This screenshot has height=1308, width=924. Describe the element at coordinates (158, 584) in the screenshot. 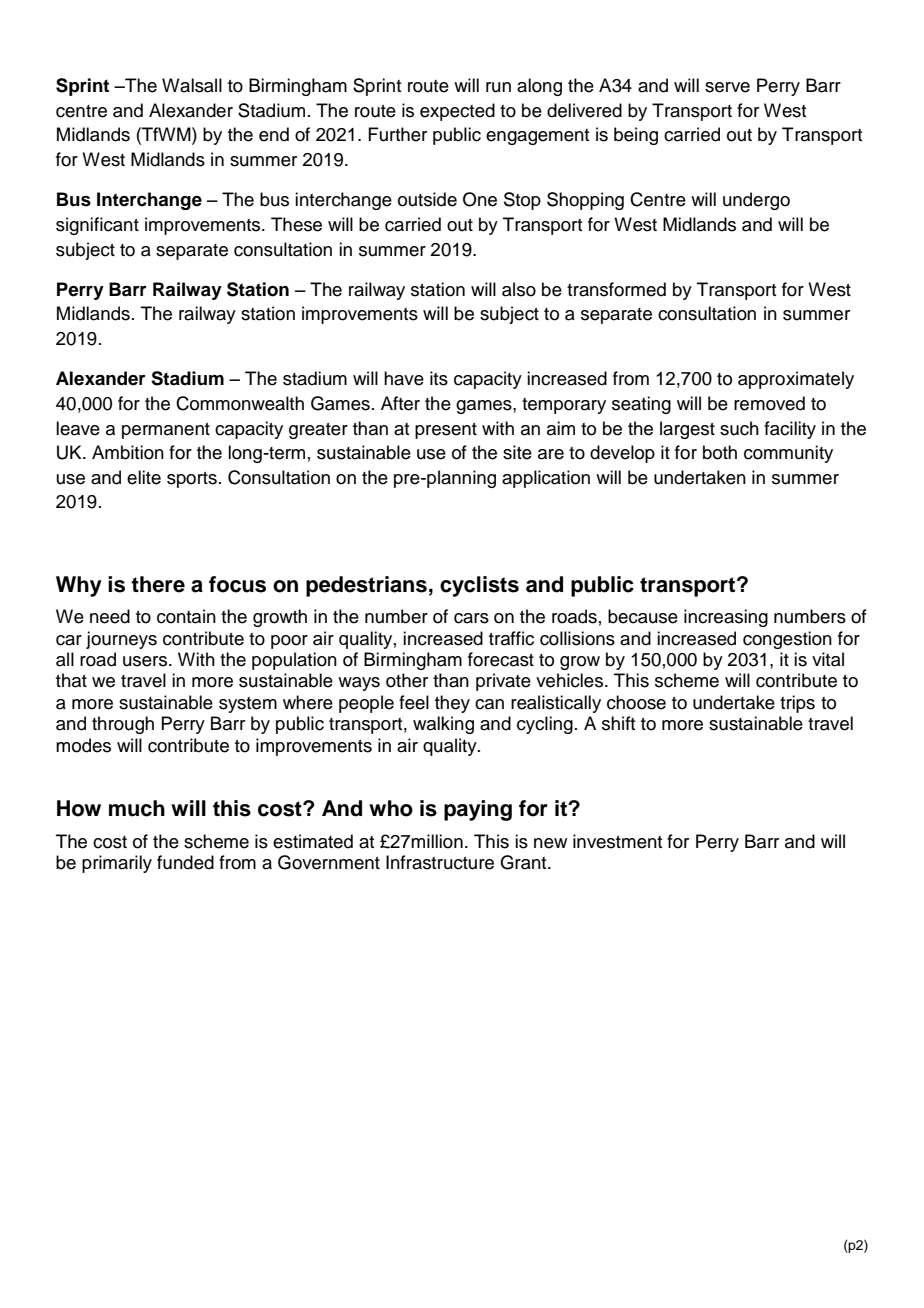

I see `there` at that location.
